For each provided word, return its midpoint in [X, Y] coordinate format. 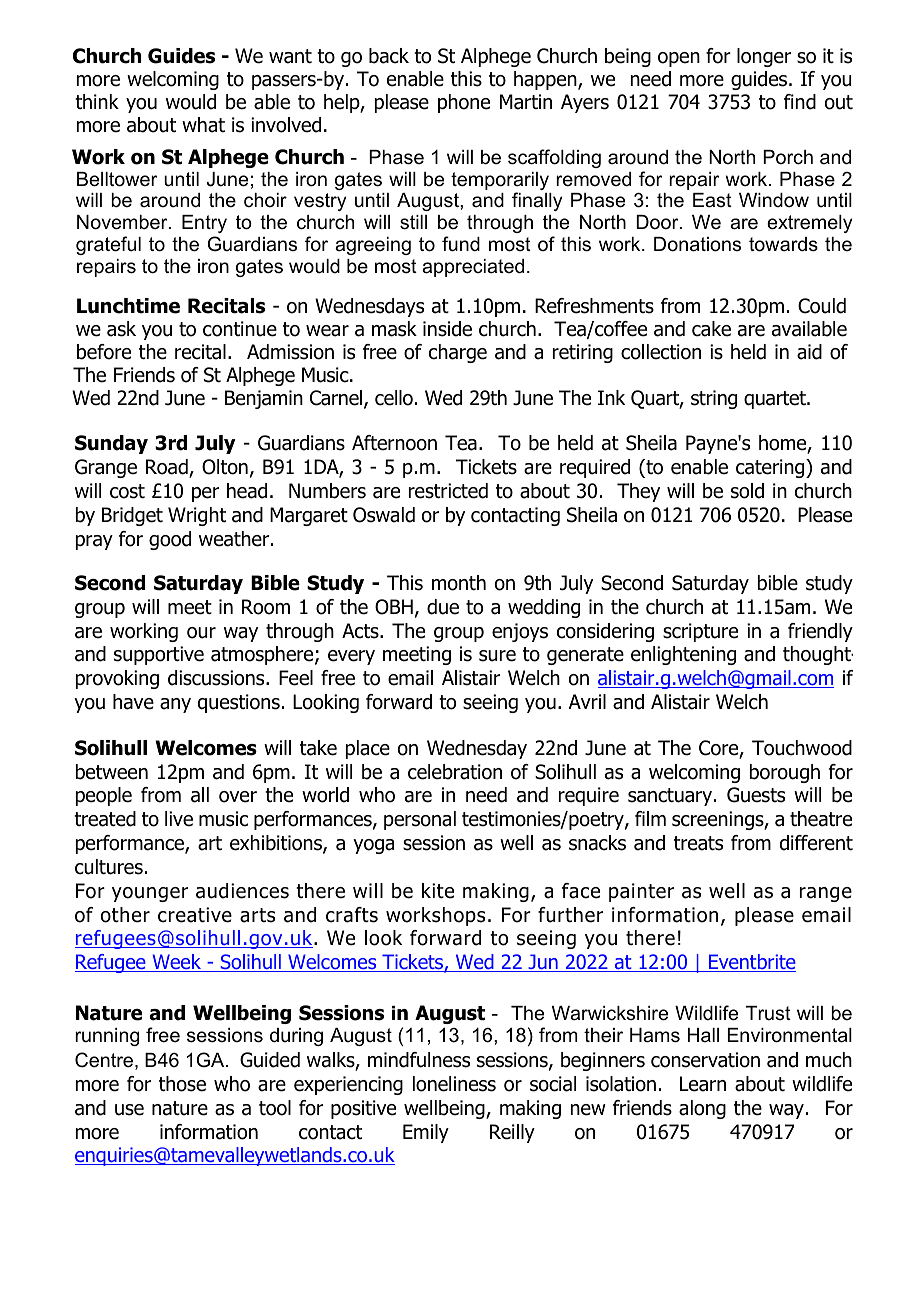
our [201, 633]
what [203, 125]
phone [464, 103]
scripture [700, 632]
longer [764, 57]
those [182, 1084]
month [459, 583]
